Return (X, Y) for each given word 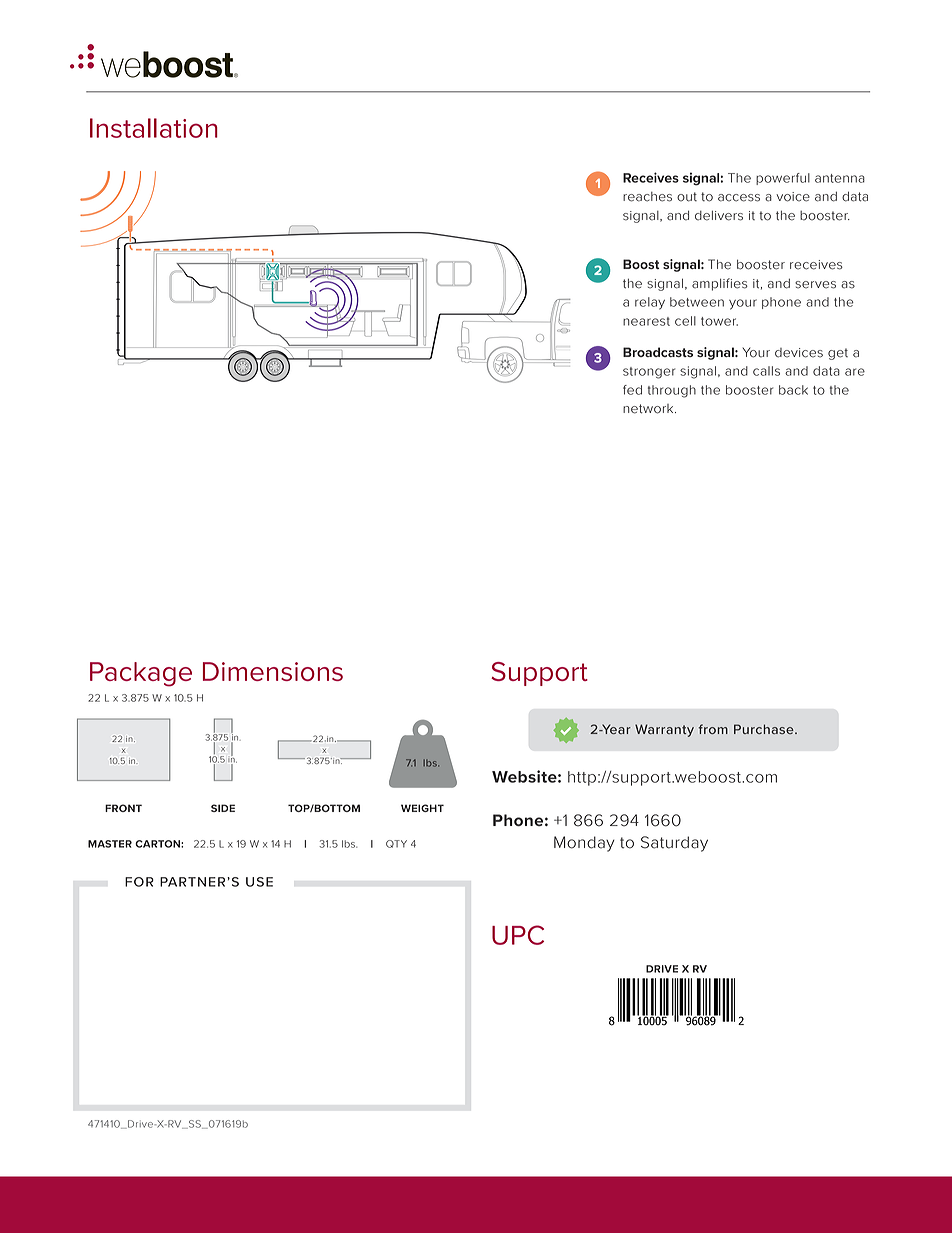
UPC (518, 935)
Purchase (765, 729)
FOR (139, 882)
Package (141, 674)
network (649, 409)
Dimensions (273, 671)
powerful (783, 179)
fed (632, 390)
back (793, 390)
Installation (154, 128)
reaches (647, 197)
